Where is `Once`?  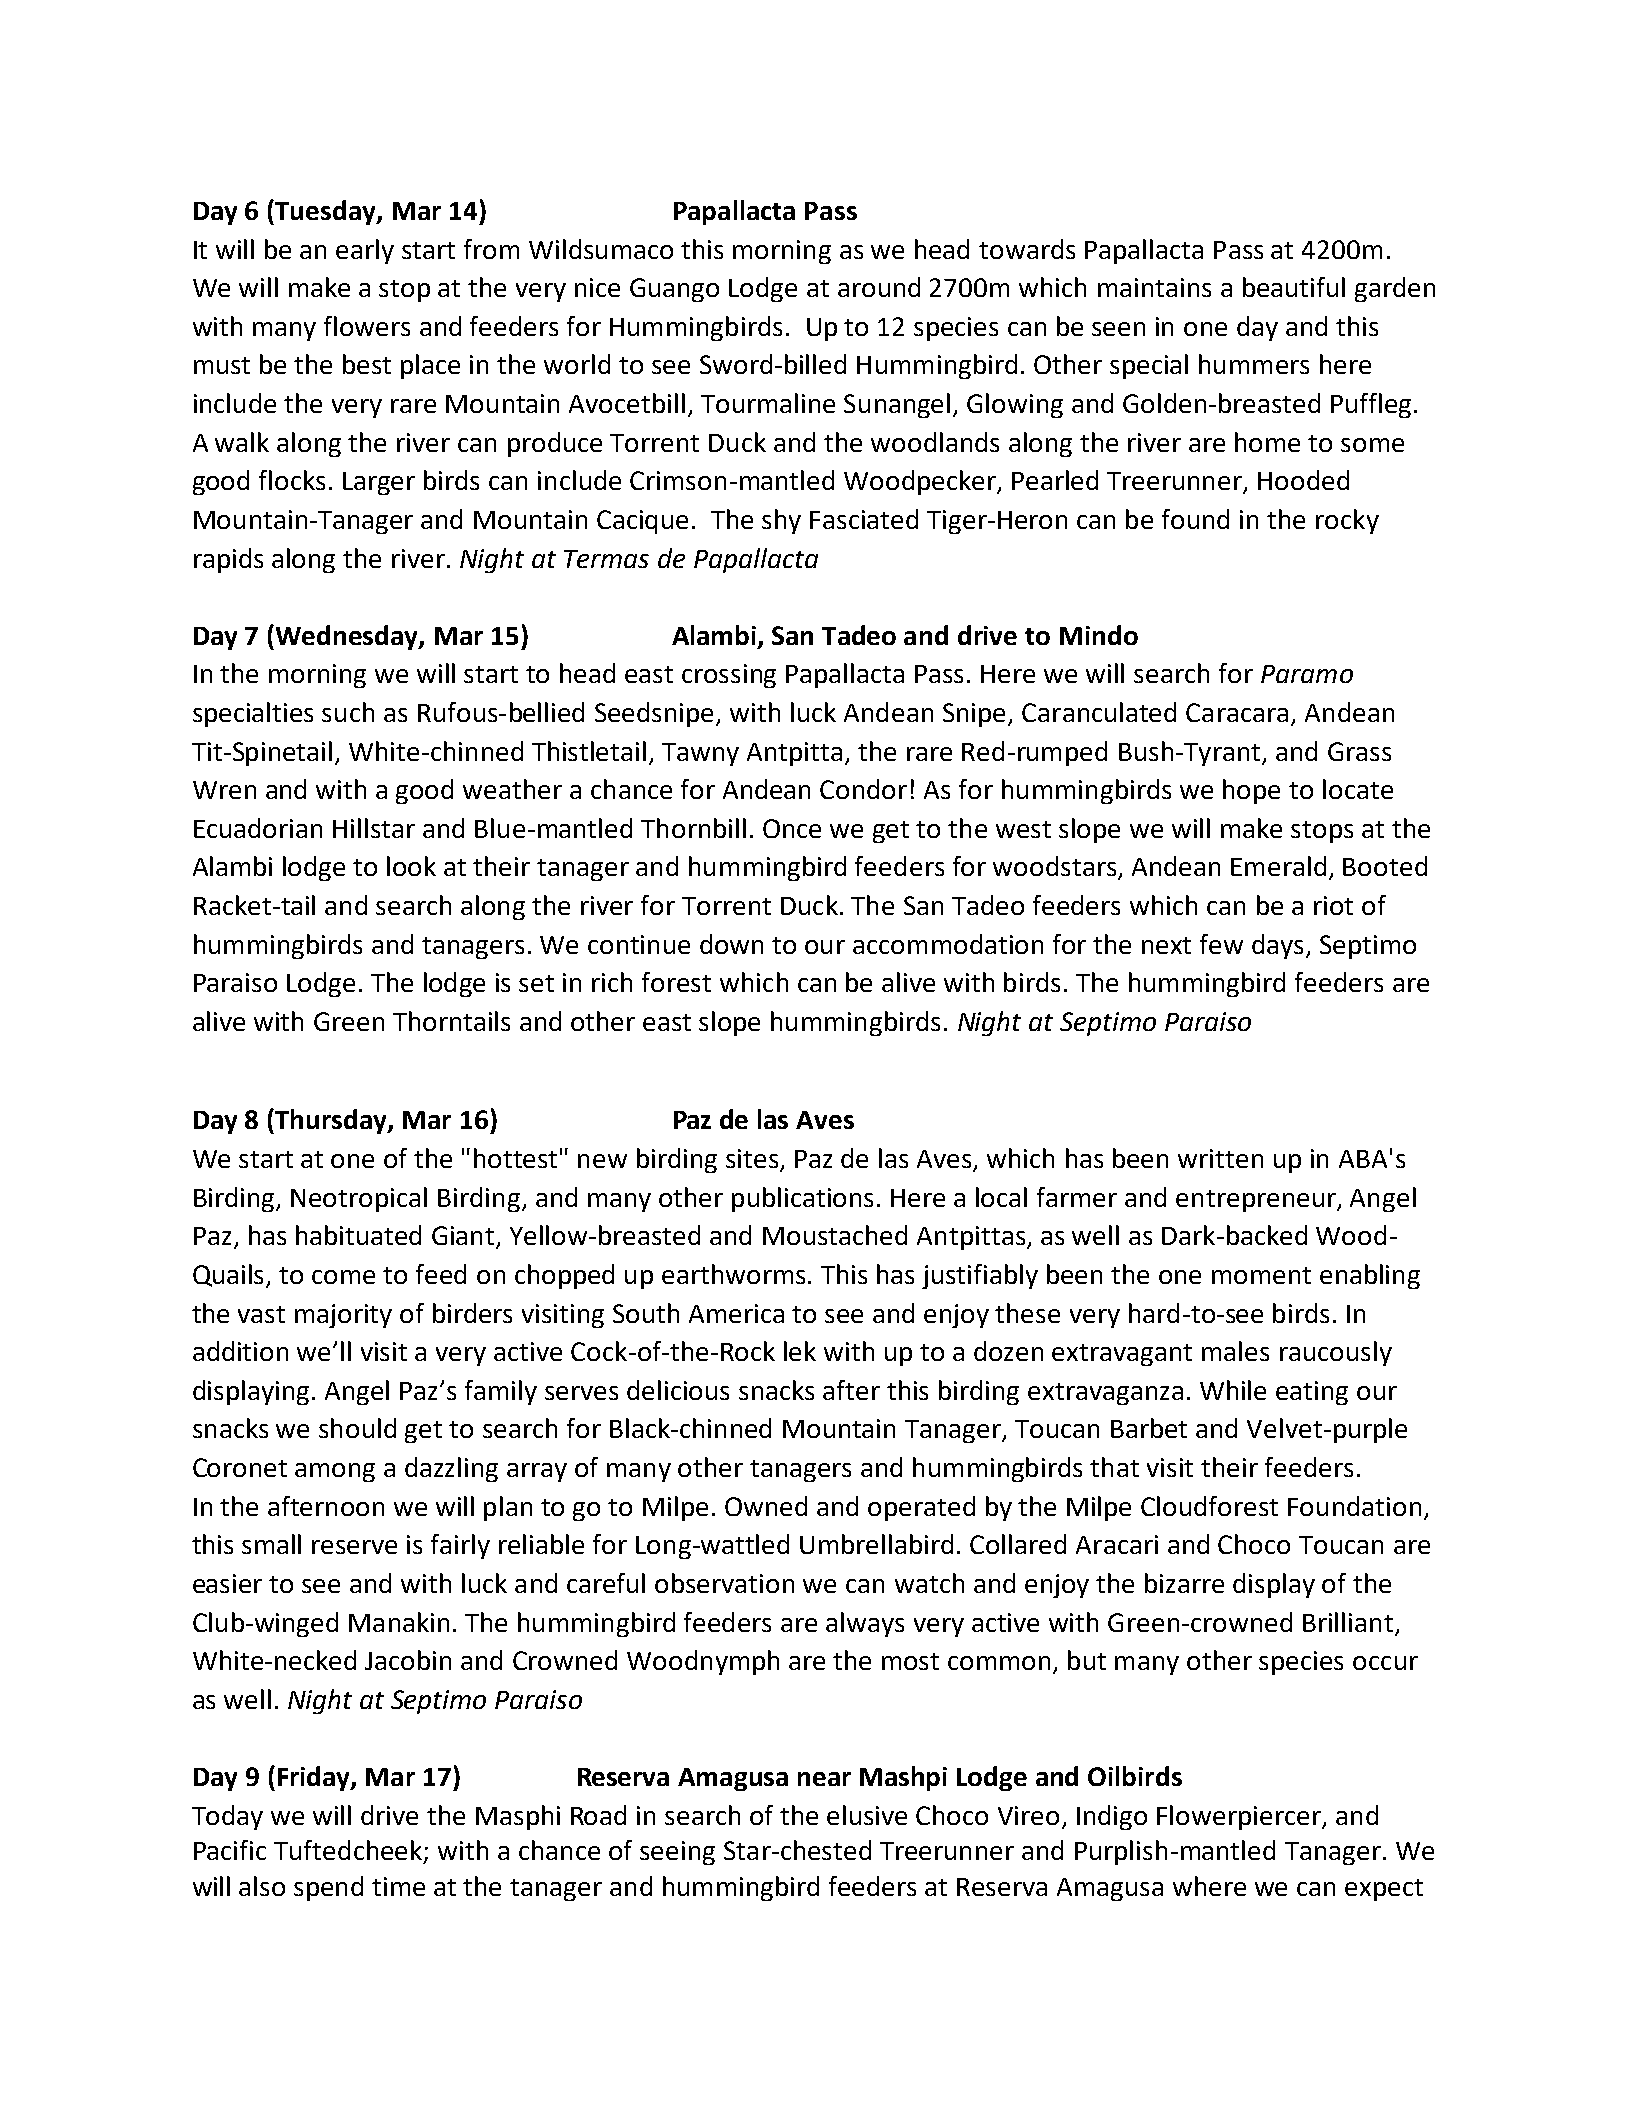 Once is located at coordinates (792, 828).
